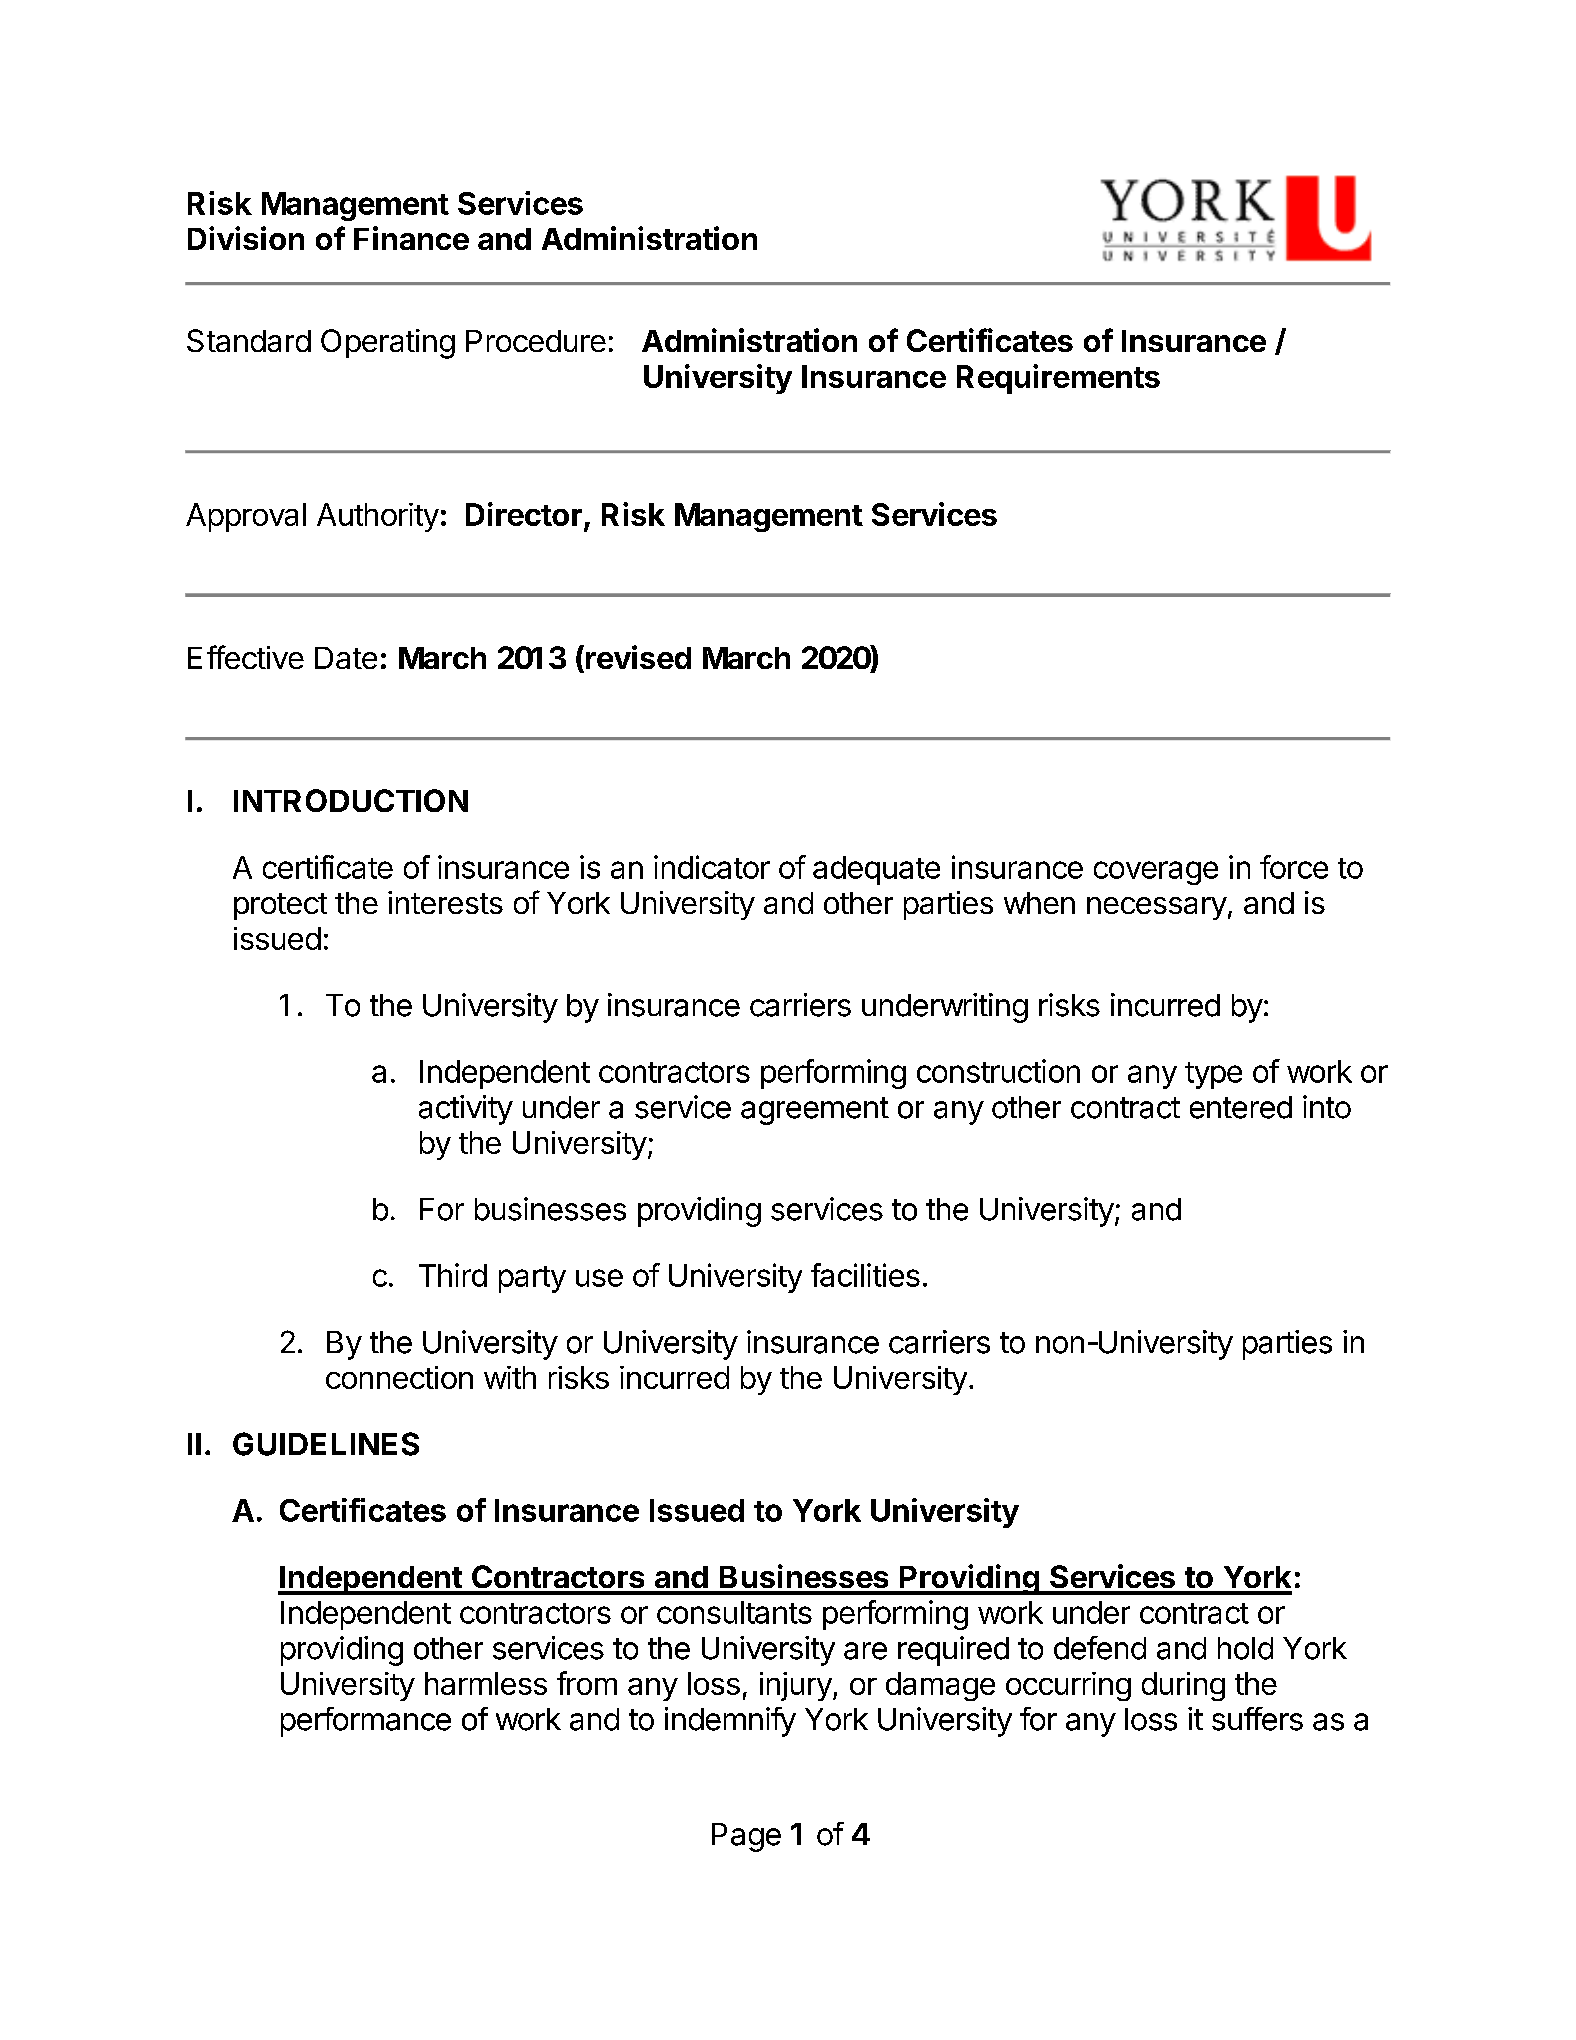 This page has width=1576, height=2040. I want to click on performance, so click(366, 1722).
